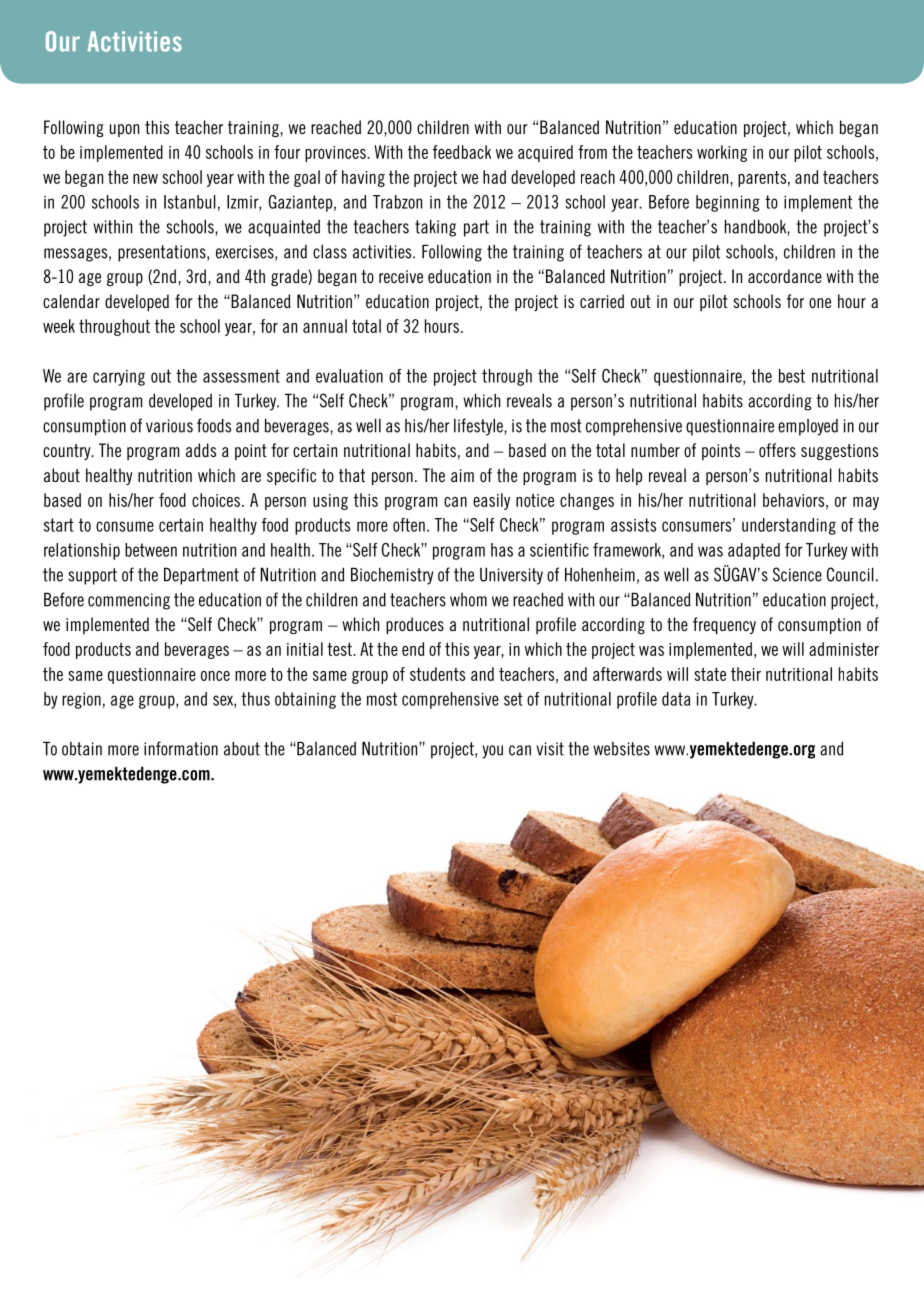 This screenshot has height=1308, width=924. I want to click on you, so click(492, 752).
